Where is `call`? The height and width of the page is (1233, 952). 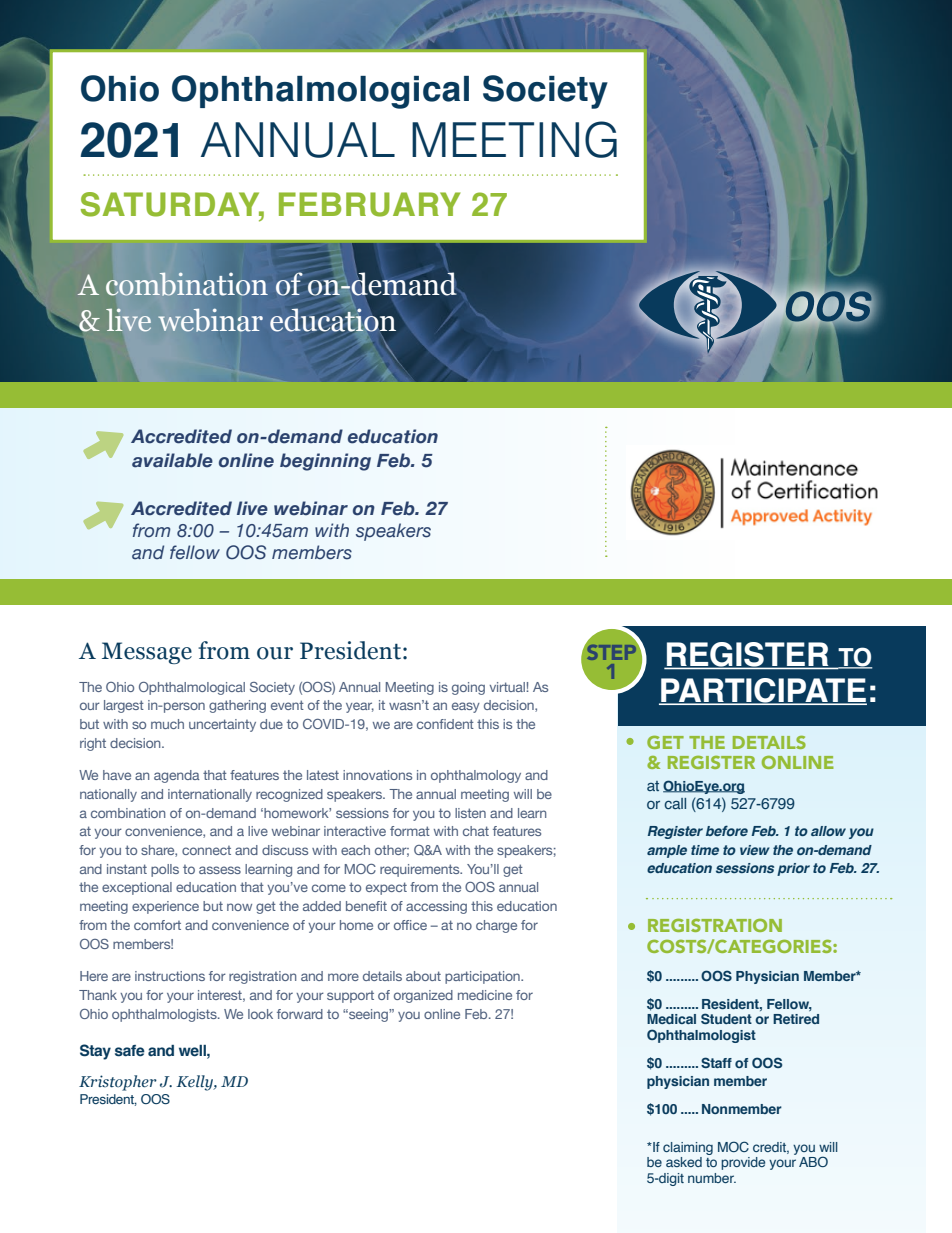
call is located at coordinates (675, 803).
